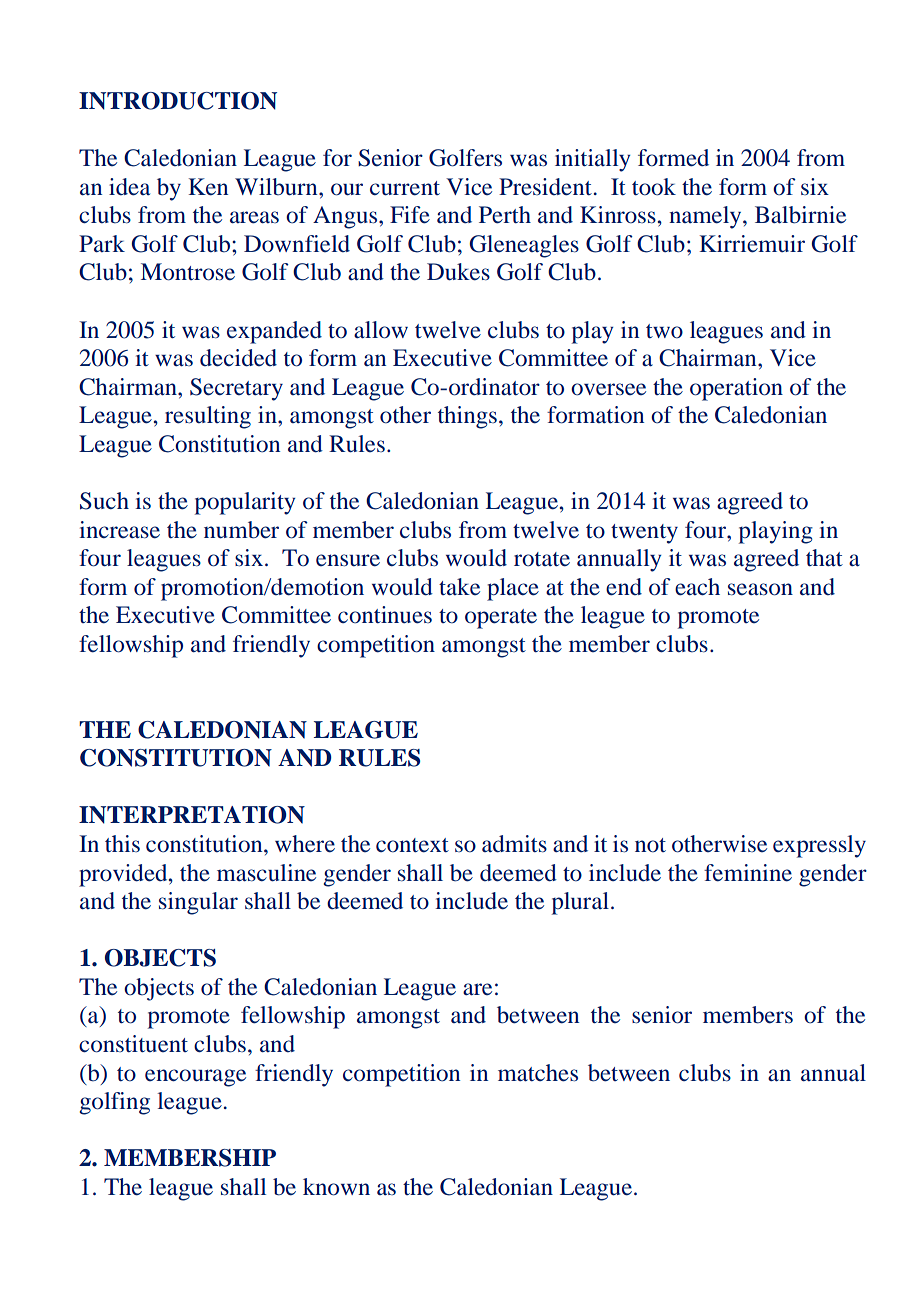 The image size is (924, 1307). What do you see at coordinates (195, 1078) in the page?
I see `encourage` at bounding box center [195, 1078].
